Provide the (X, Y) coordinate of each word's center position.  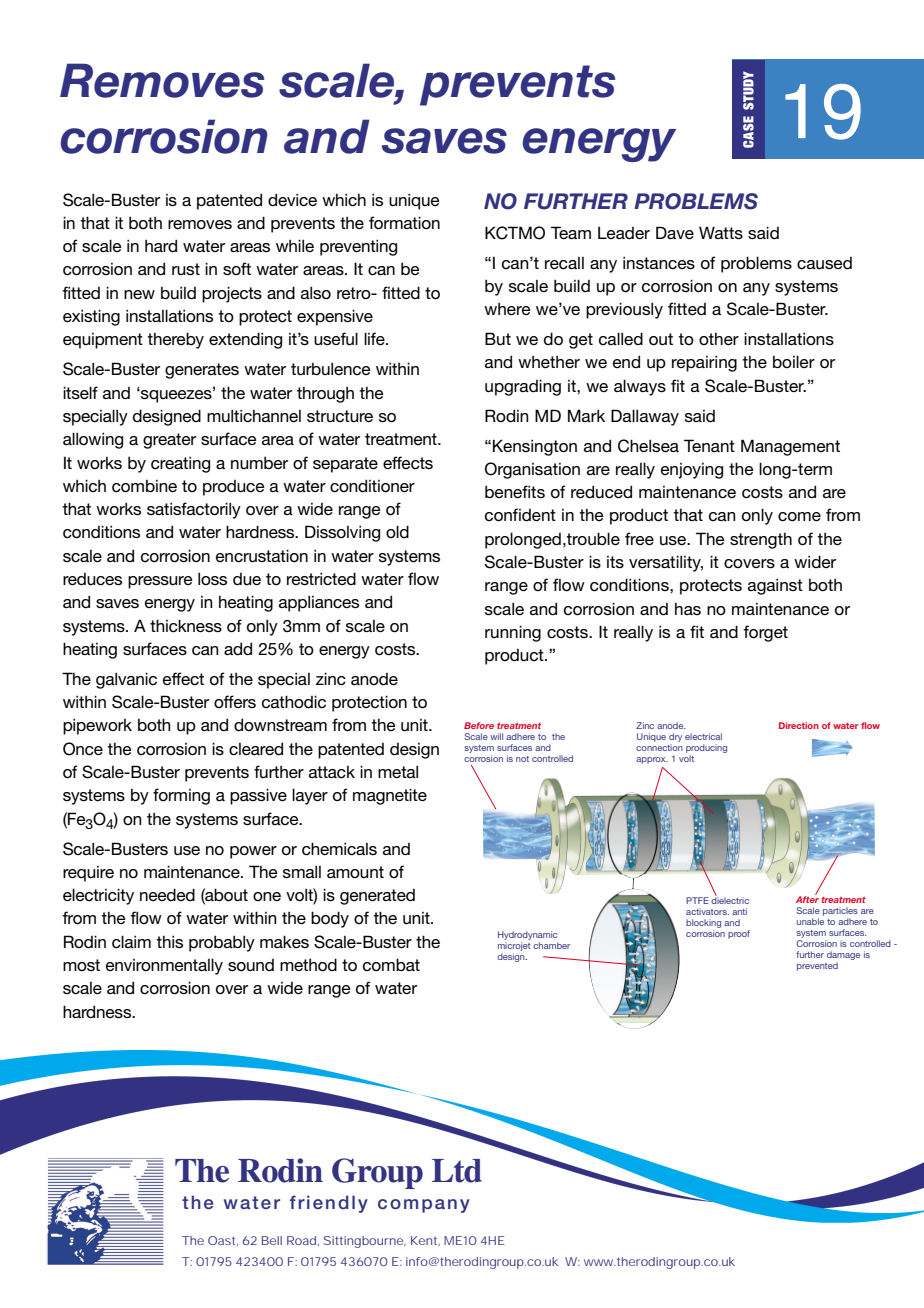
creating (180, 464)
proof (739, 934)
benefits (515, 491)
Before (479, 725)
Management (790, 447)
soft (237, 268)
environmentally (164, 966)
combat (391, 964)
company (424, 1206)
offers (235, 701)
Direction (799, 725)
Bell (272, 1240)
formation (404, 223)
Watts (721, 232)
